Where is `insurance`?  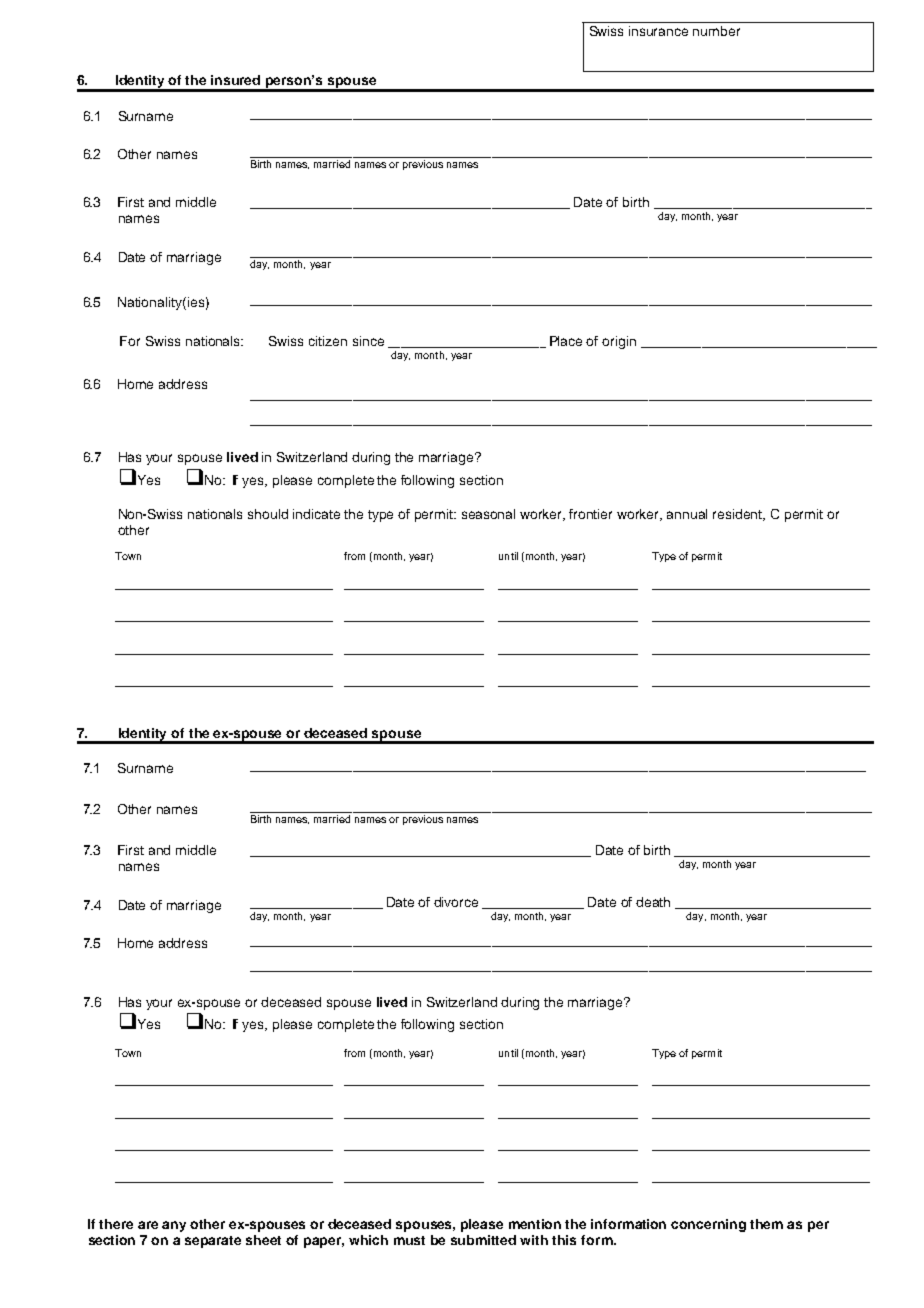
insurance is located at coordinates (658, 31).
